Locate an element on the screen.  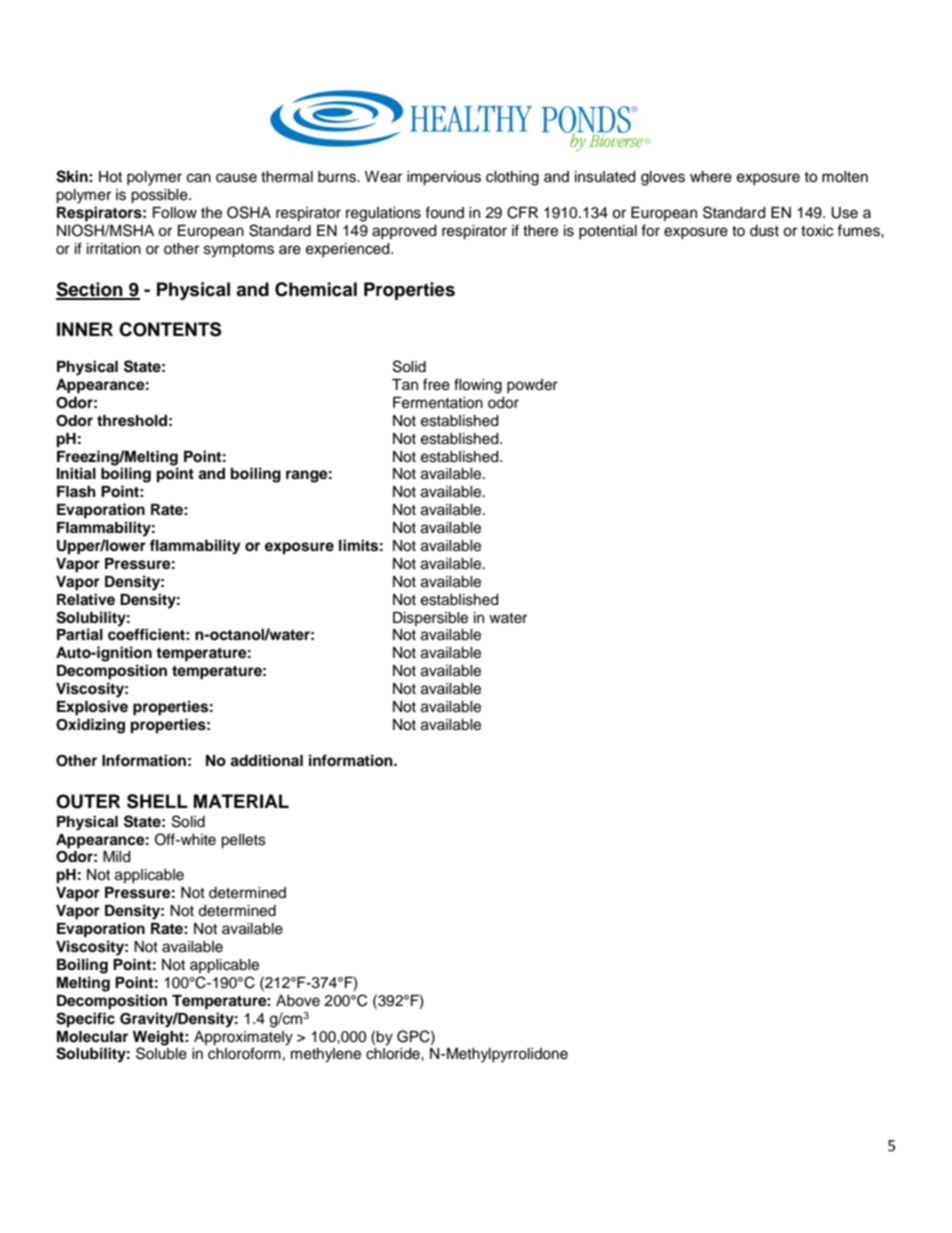
Relative is located at coordinates (86, 599).
